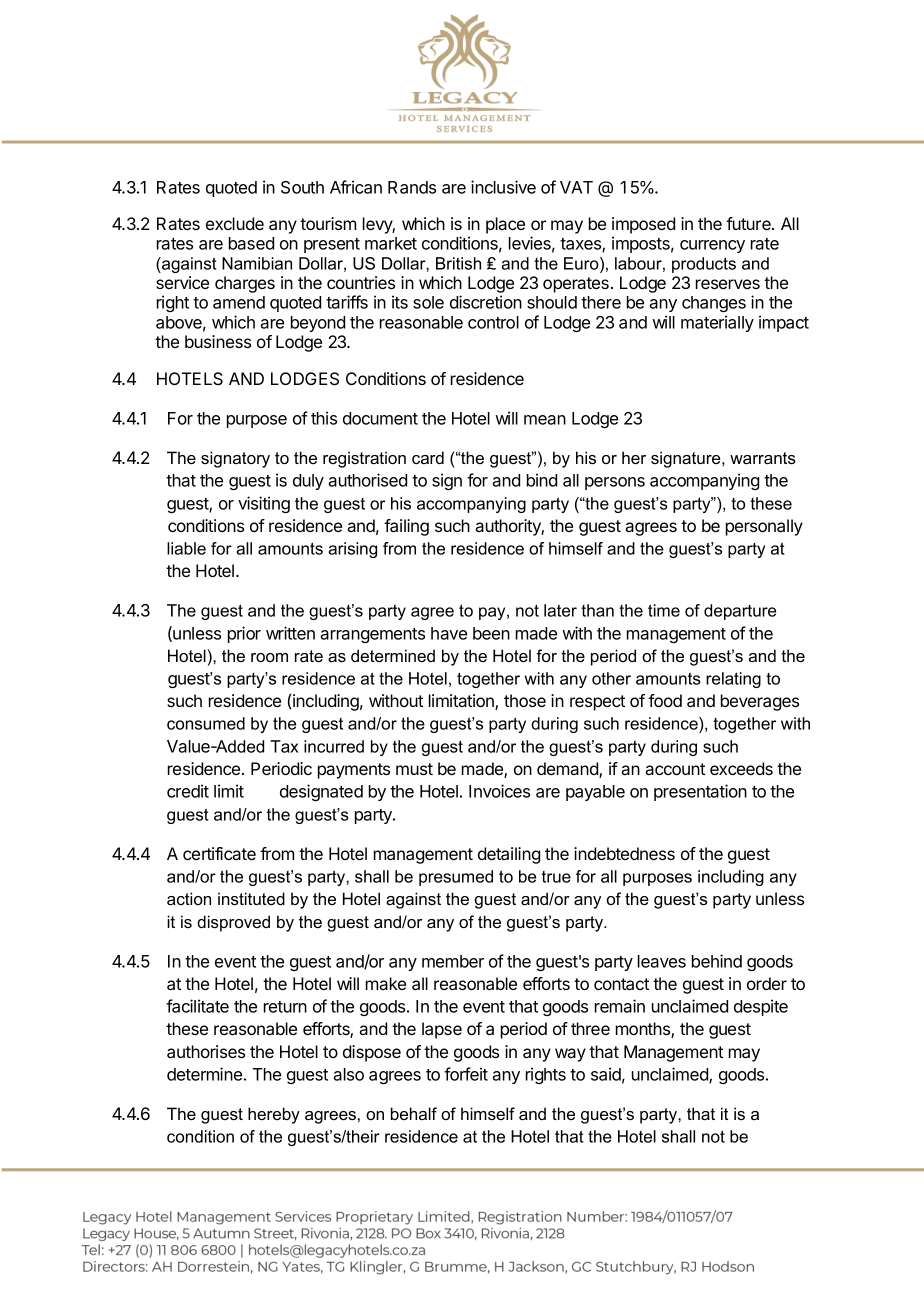  What do you see at coordinates (740, 612) in the document?
I see `departure` at bounding box center [740, 612].
